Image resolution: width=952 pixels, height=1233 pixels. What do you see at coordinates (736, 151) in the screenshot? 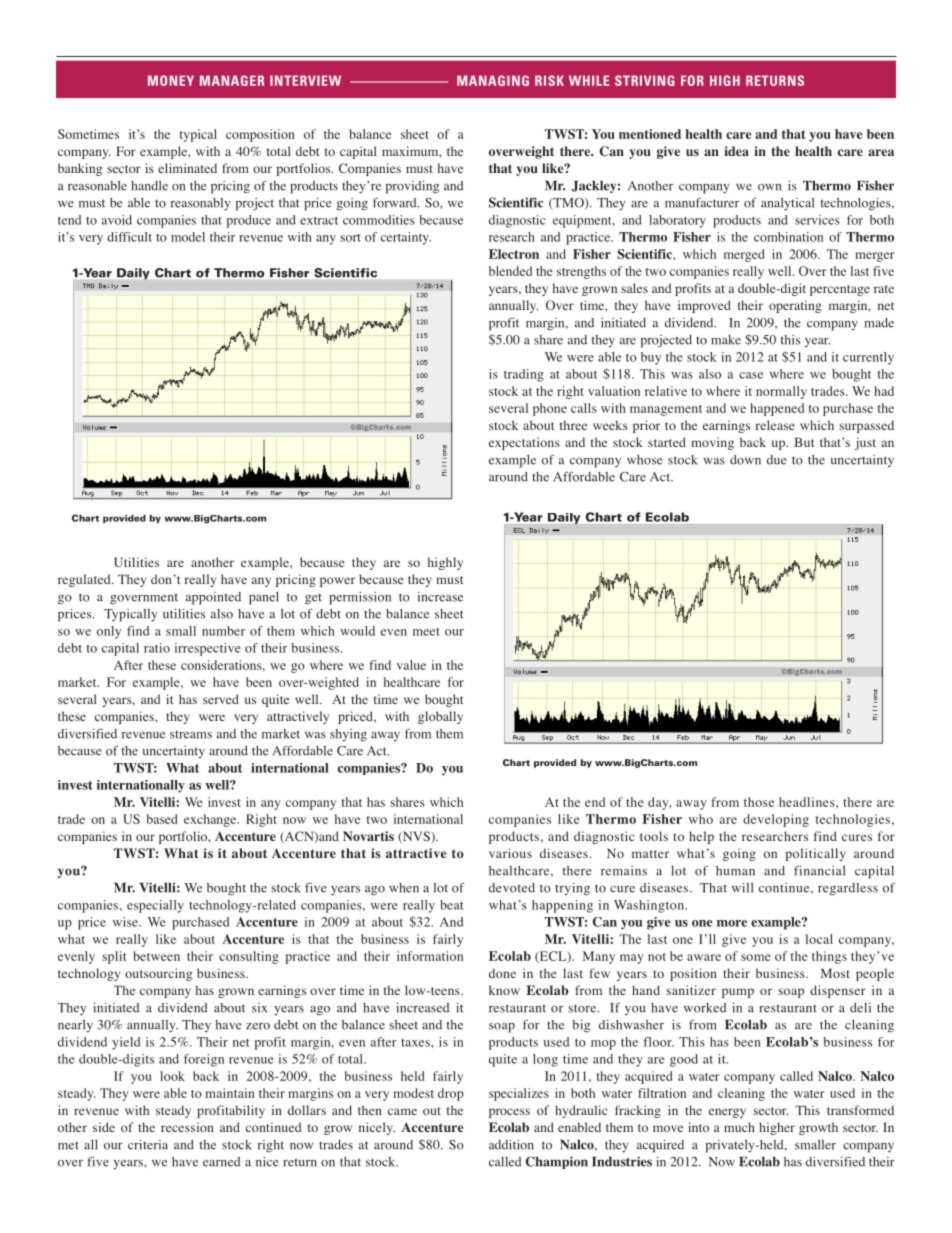
I see `idea` at bounding box center [736, 151].
